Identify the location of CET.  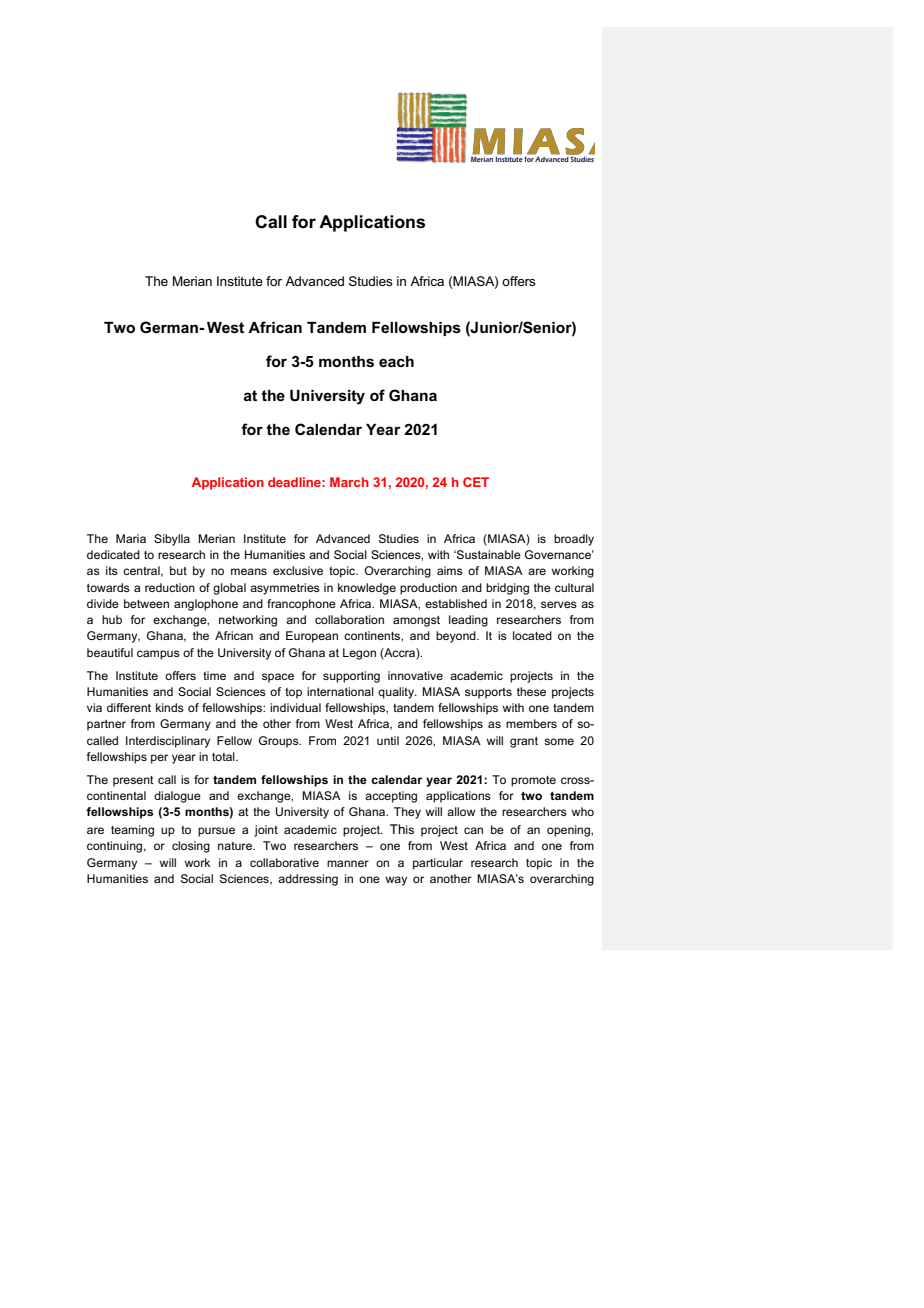
(476, 482).
